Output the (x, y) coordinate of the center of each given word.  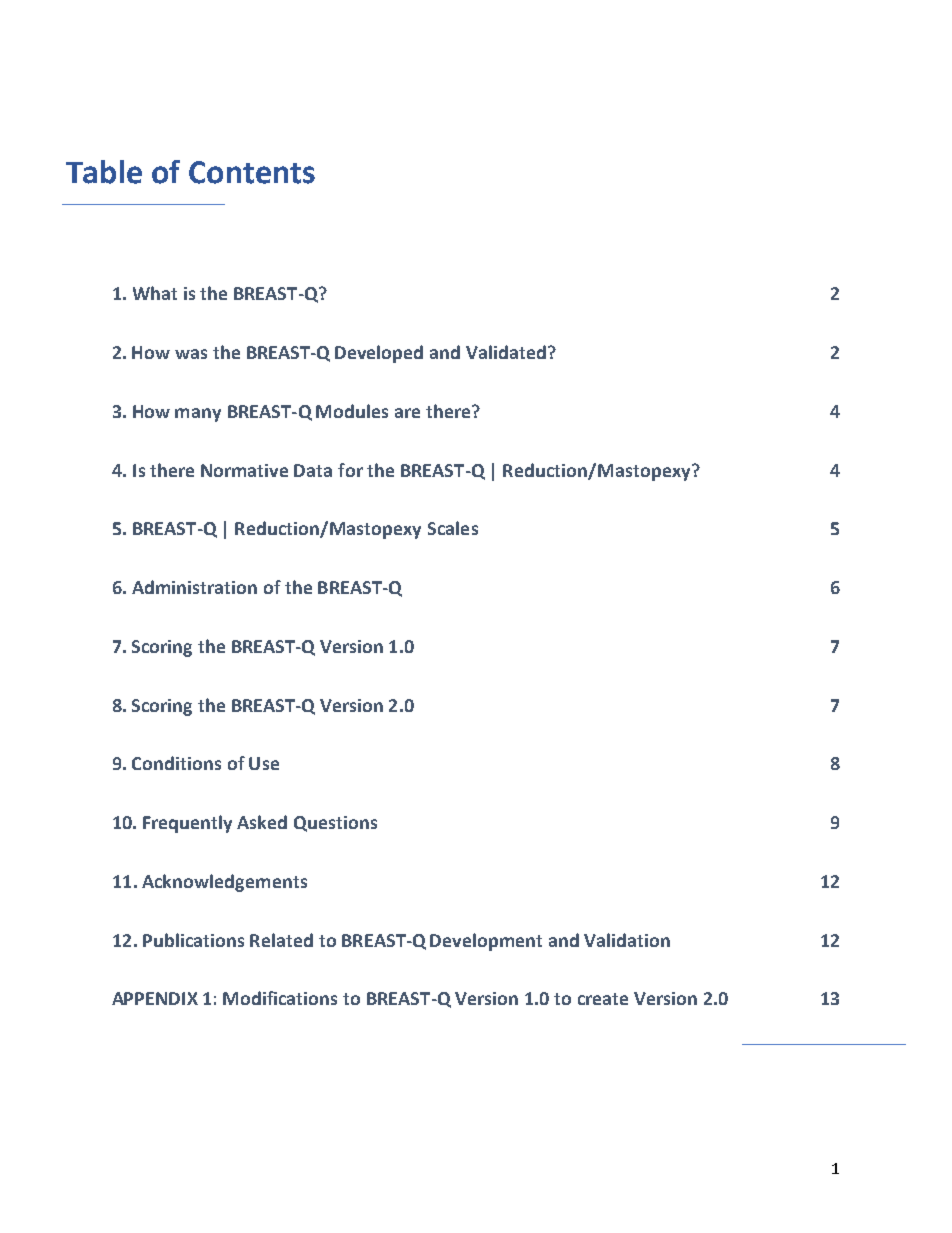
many (198, 415)
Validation (627, 940)
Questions (335, 824)
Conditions (176, 763)
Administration (194, 587)
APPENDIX (155, 998)
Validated (506, 352)
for (350, 470)
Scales (453, 528)
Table (104, 172)
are (407, 413)
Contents (252, 172)
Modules (352, 411)
